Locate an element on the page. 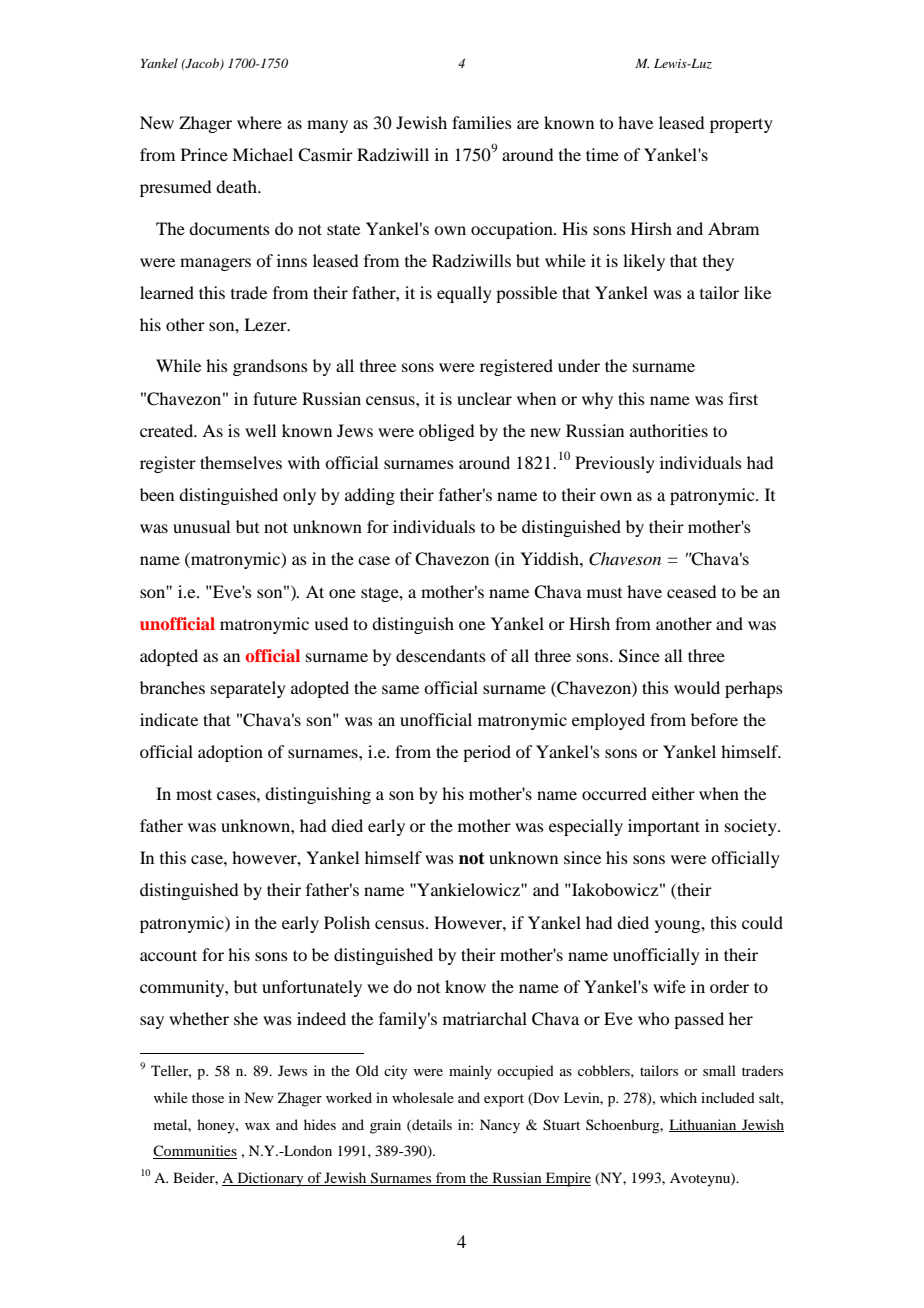 The height and width of the image is (1308, 924). families is located at coordinates (482, 122).
